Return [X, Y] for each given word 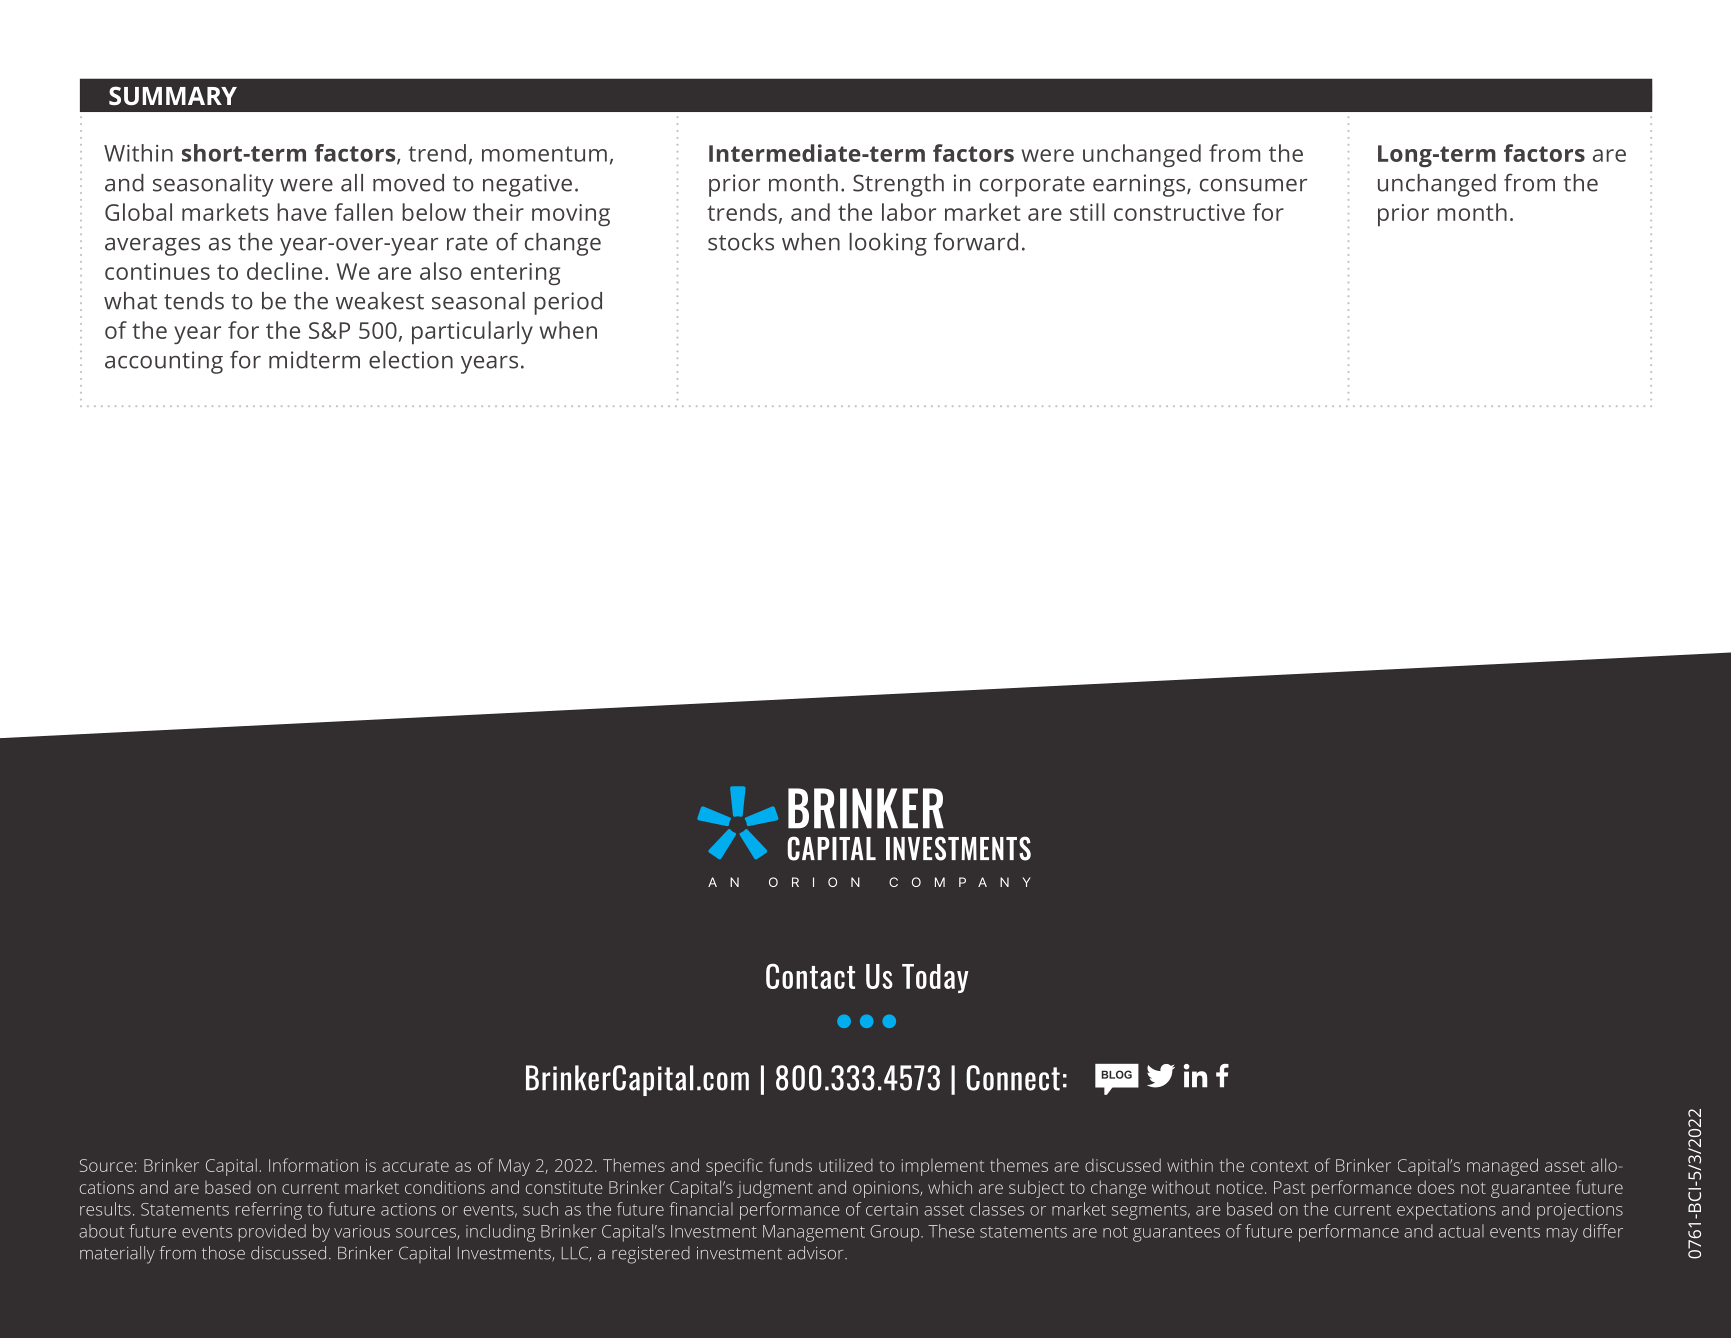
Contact [810, 976]
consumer [1253, 185]
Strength [898, 185]
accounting [164, 362]
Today [935, 978]
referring [269, 1211]
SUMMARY [173, 96]
